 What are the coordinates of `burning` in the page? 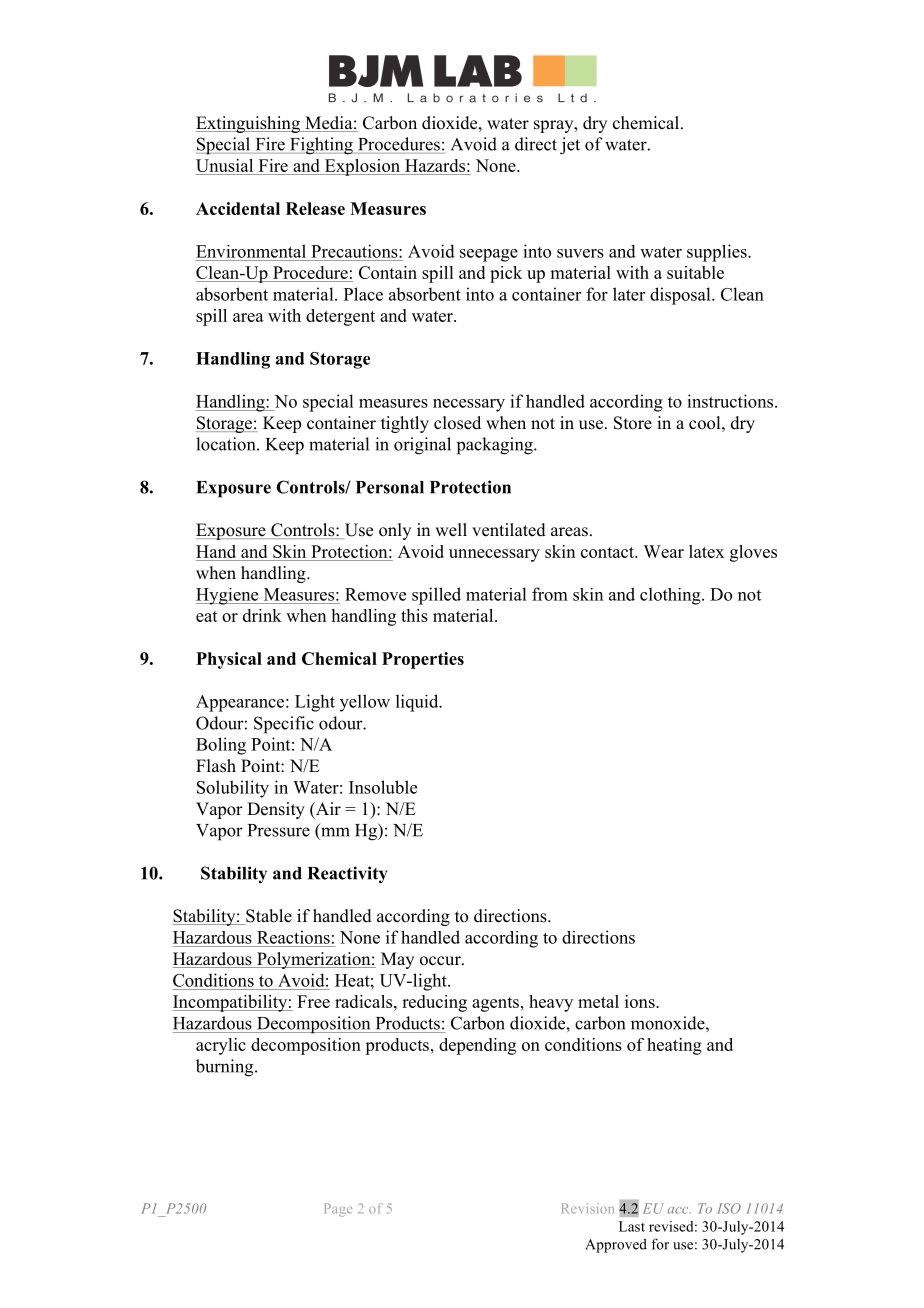 It's located at (226, 1068).
